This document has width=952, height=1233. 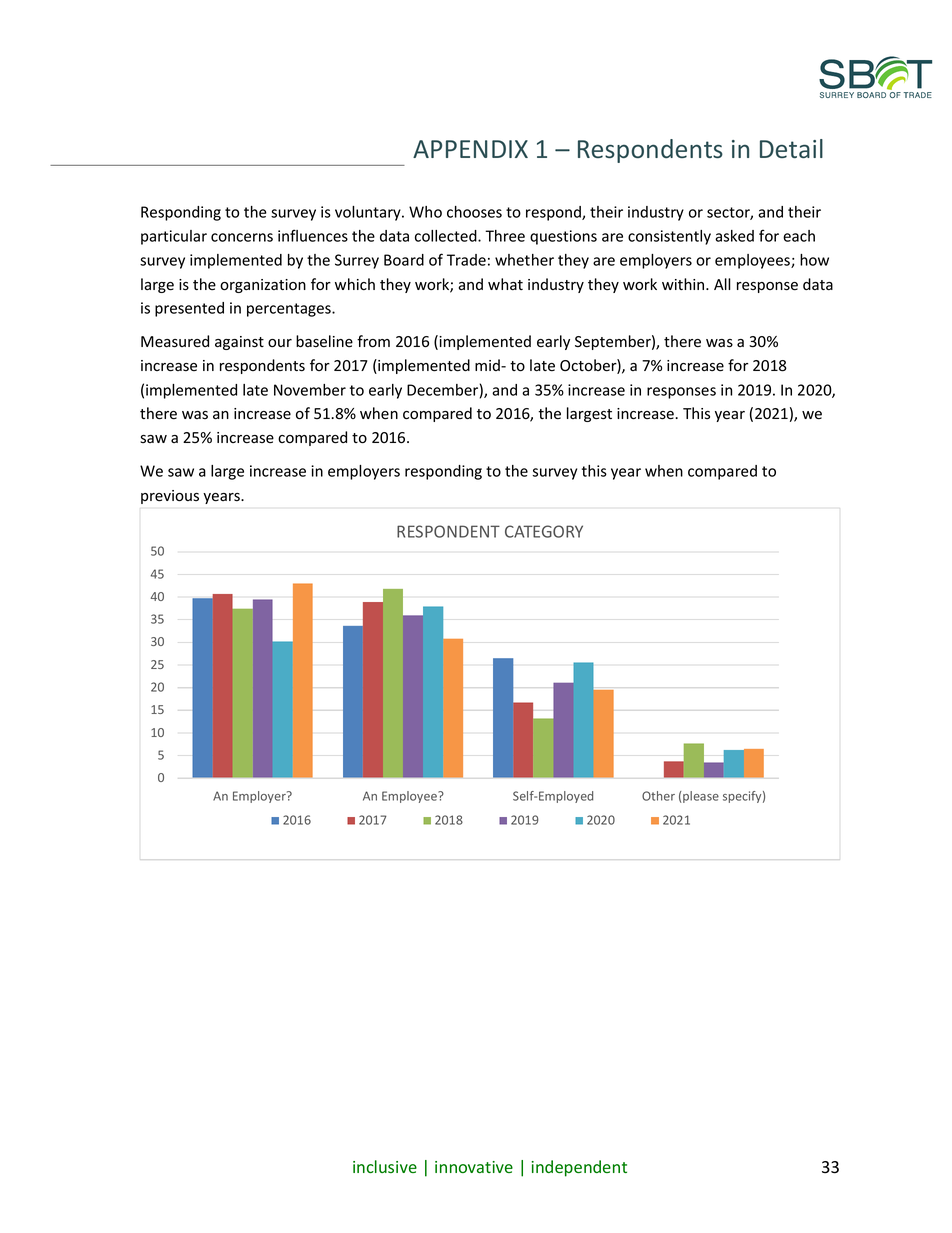 I want to click on please, so click(x=700, y=797).
